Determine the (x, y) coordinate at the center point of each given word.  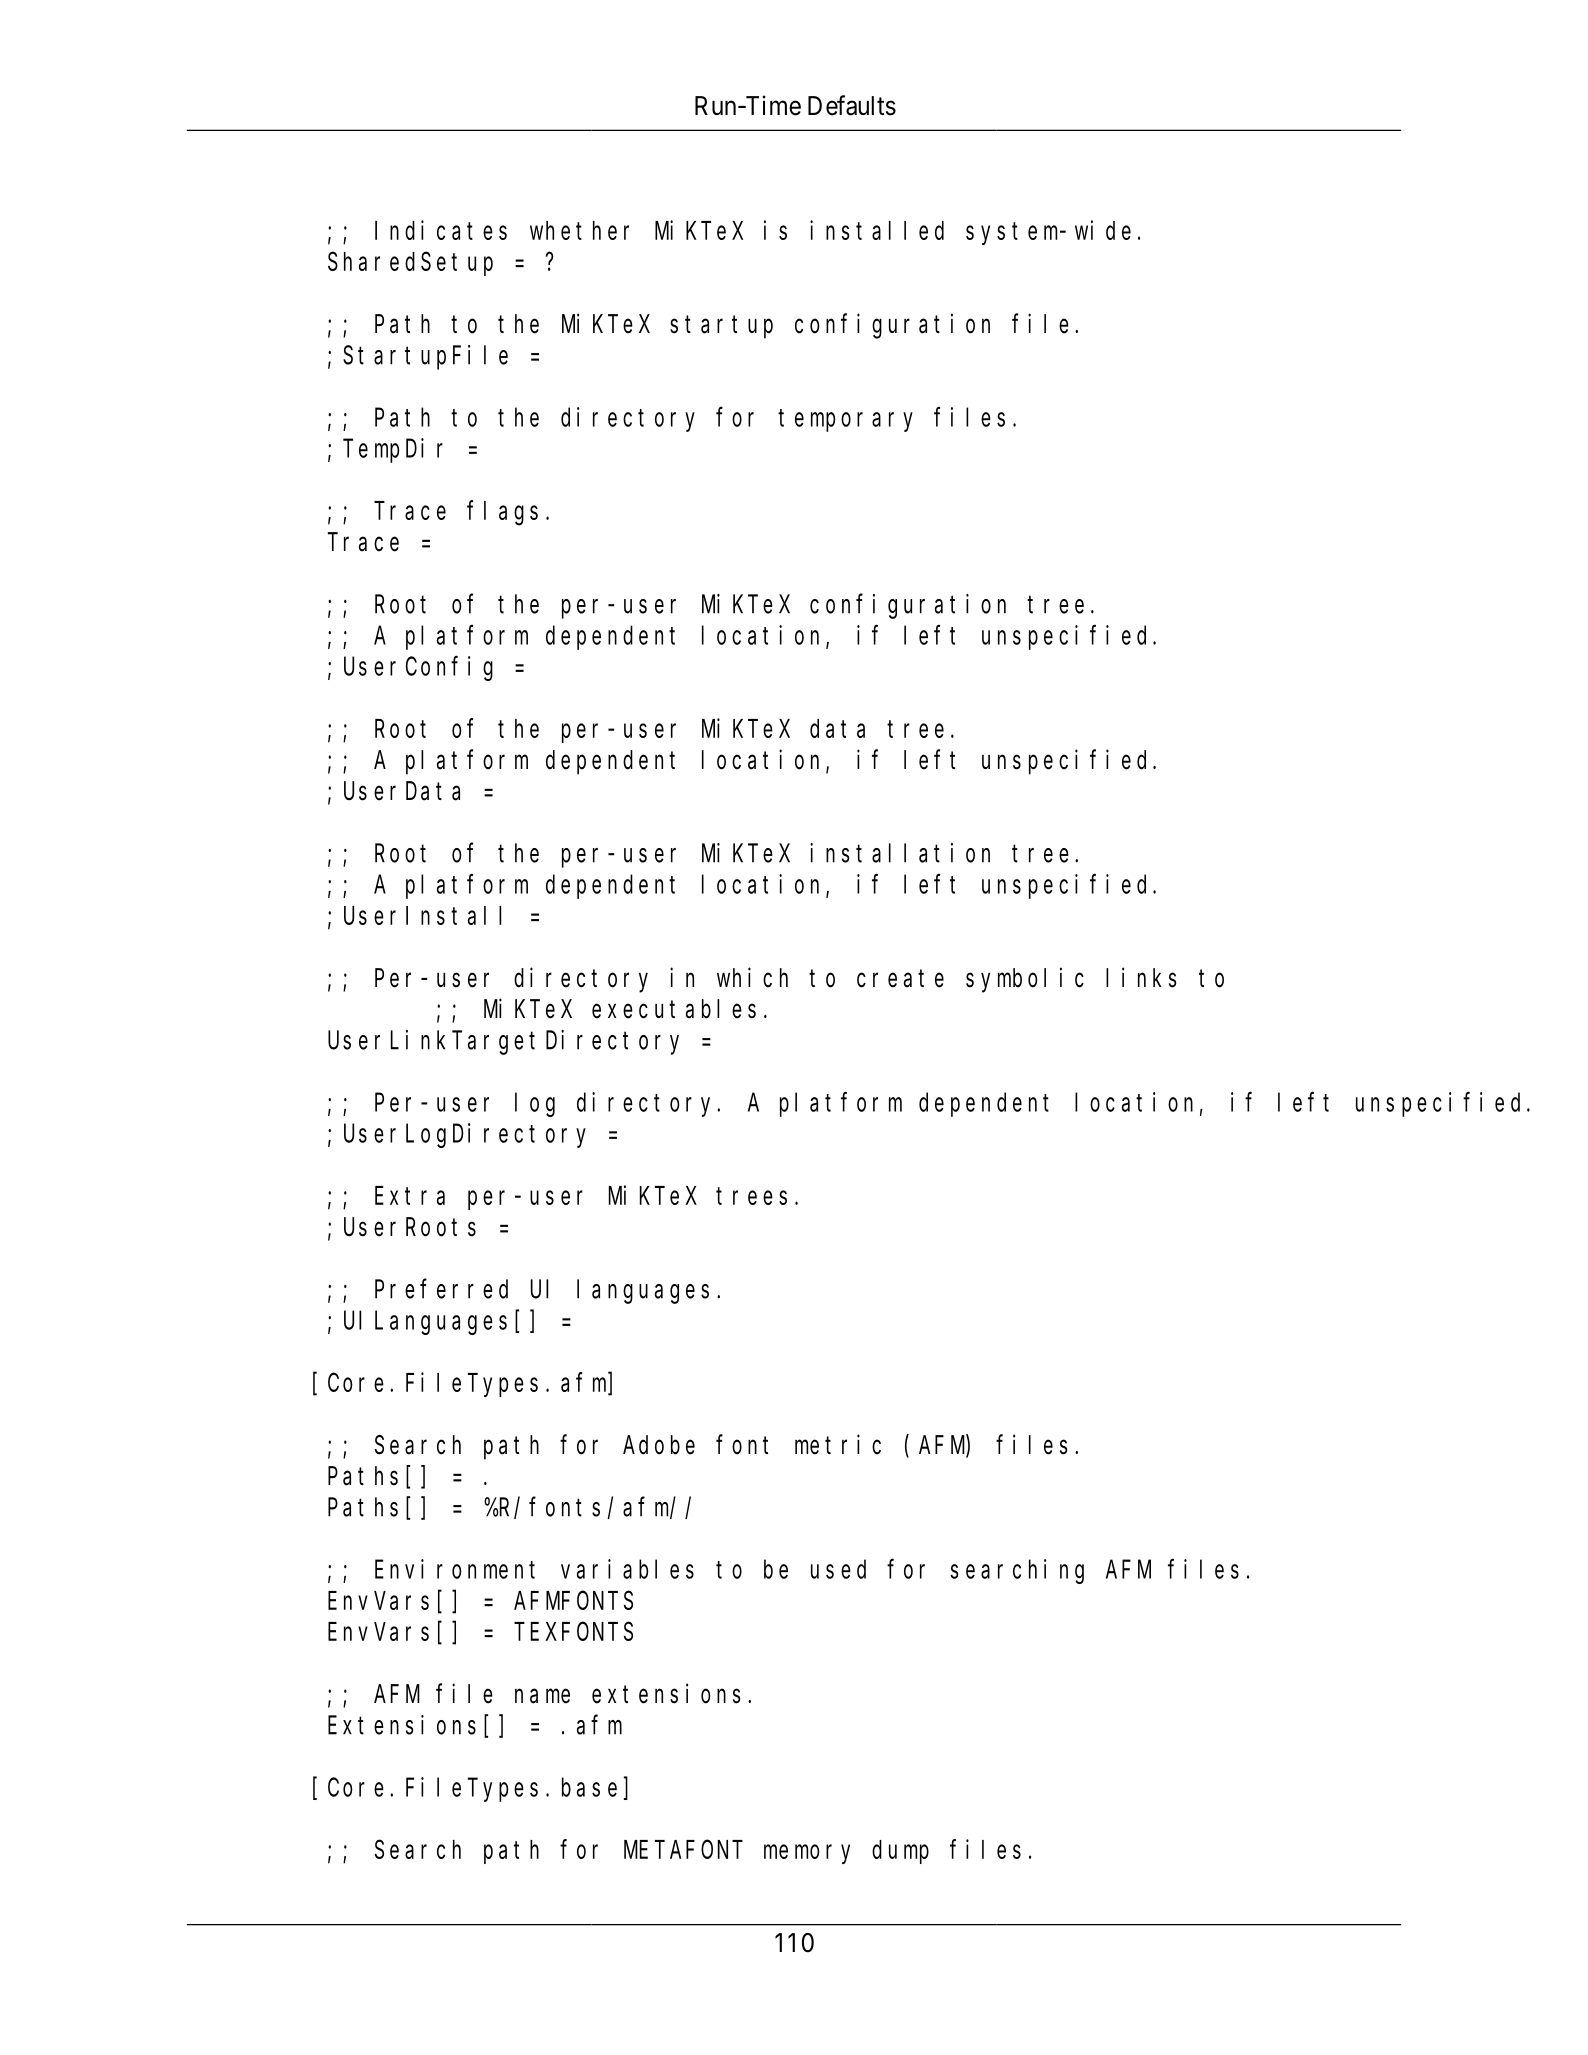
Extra (410, 1196)
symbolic (1025, 980)
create (900, 979)
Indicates (441, 230)
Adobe (659, 1445)
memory (807, 1854)
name (542, 1696)
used (838, 1569)
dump (900, 1852)
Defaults (852, 105)
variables (627, 1569)
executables (674, 1009)
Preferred (441, 1289)
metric (838, 1444)
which (752, 977)
